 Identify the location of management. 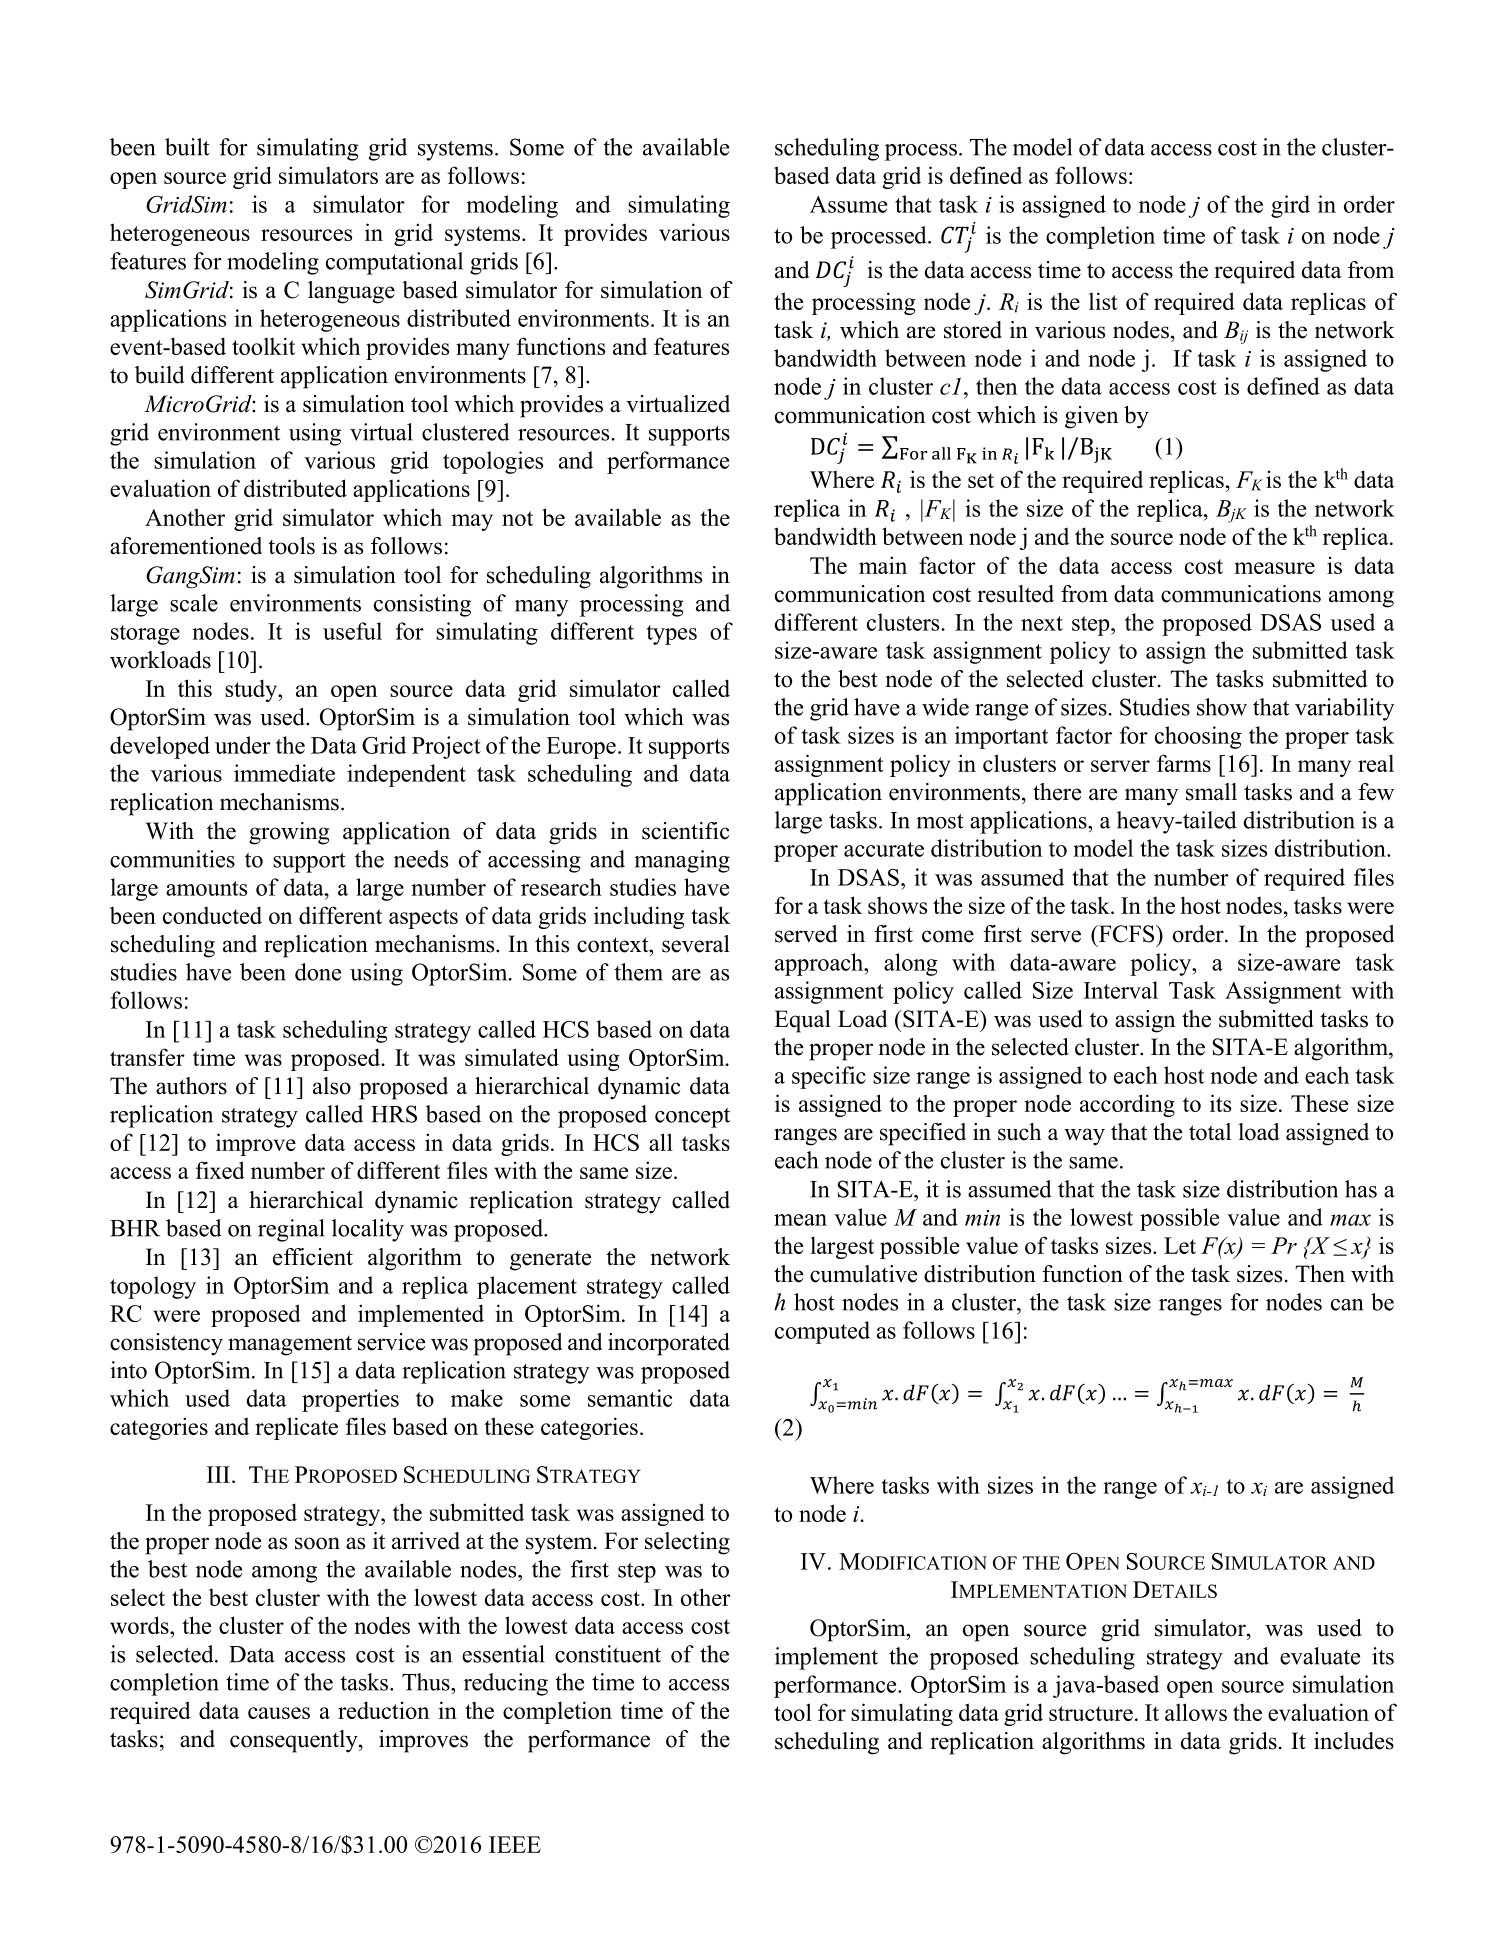
(290, 1346).
